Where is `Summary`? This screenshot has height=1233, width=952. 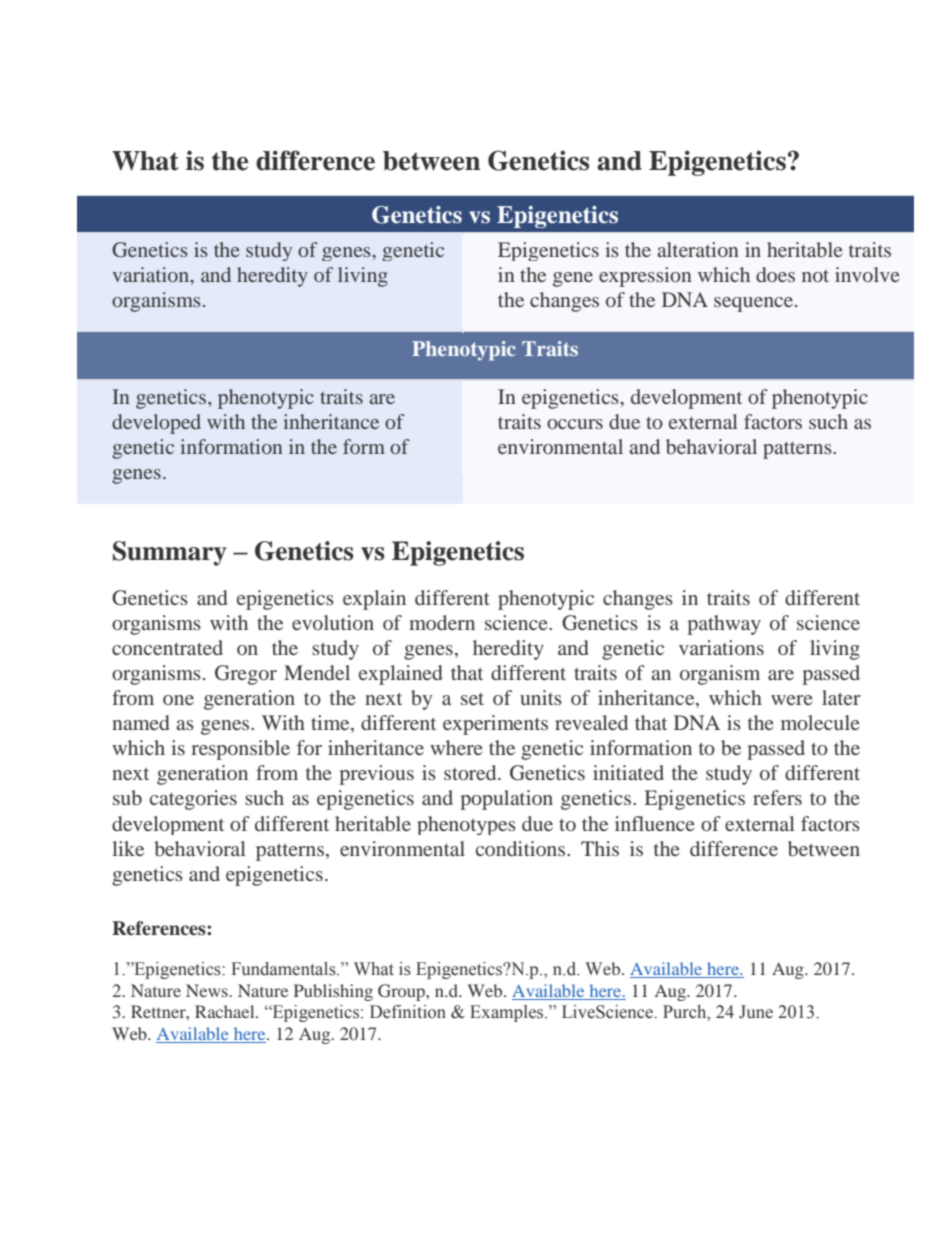 Summary is located at coordinates (170, 553).
